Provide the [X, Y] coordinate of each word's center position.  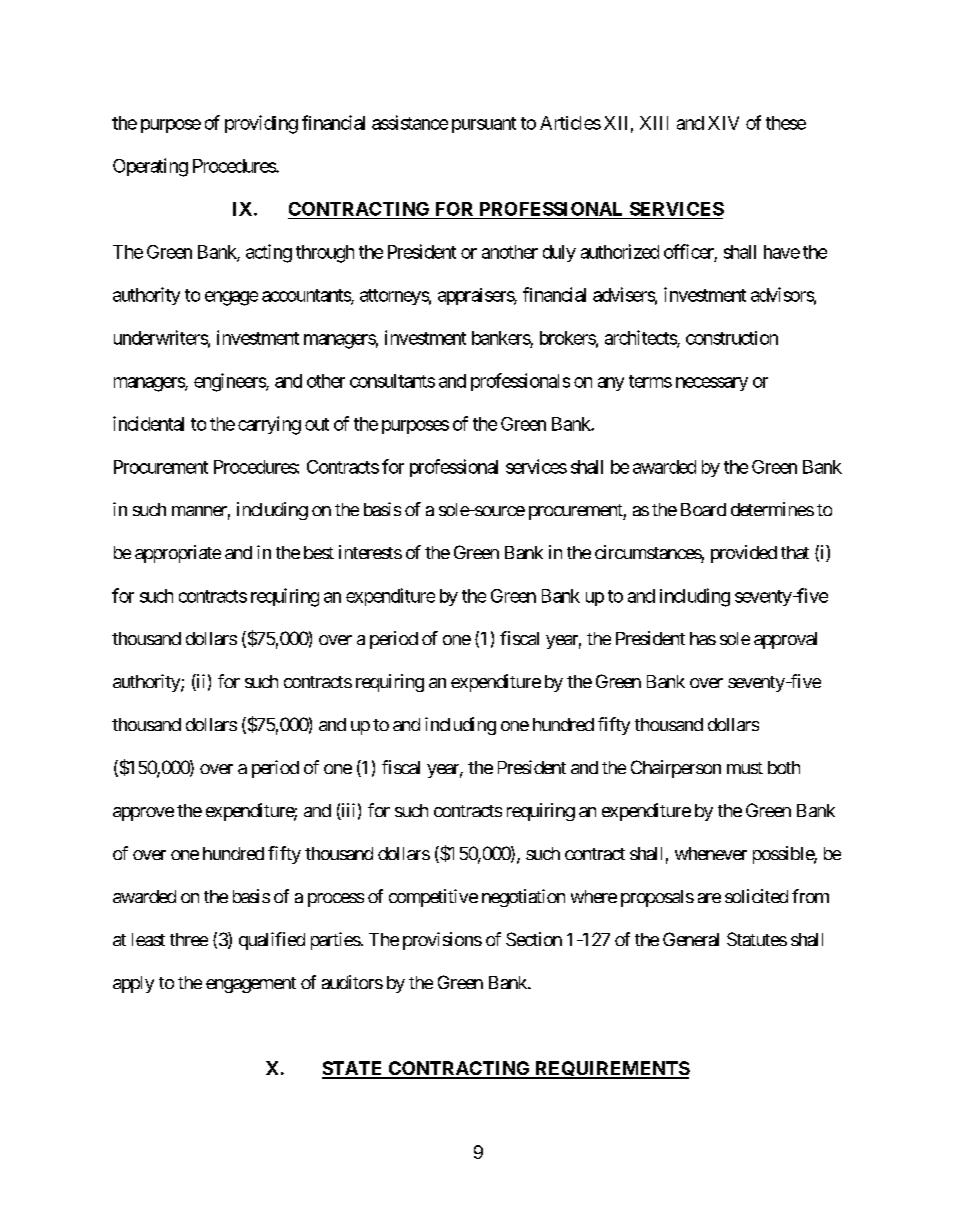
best [319, 552]
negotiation [523, 898]
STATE [353, 1069]
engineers [230, 382]
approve [143, 814]
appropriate [178, 554]
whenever [711, 853]
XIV [723, 123]
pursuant [484, 125]
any [611, 384]
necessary [712, 384]
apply [133, 984]
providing [261, 124]
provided [744, 554]
